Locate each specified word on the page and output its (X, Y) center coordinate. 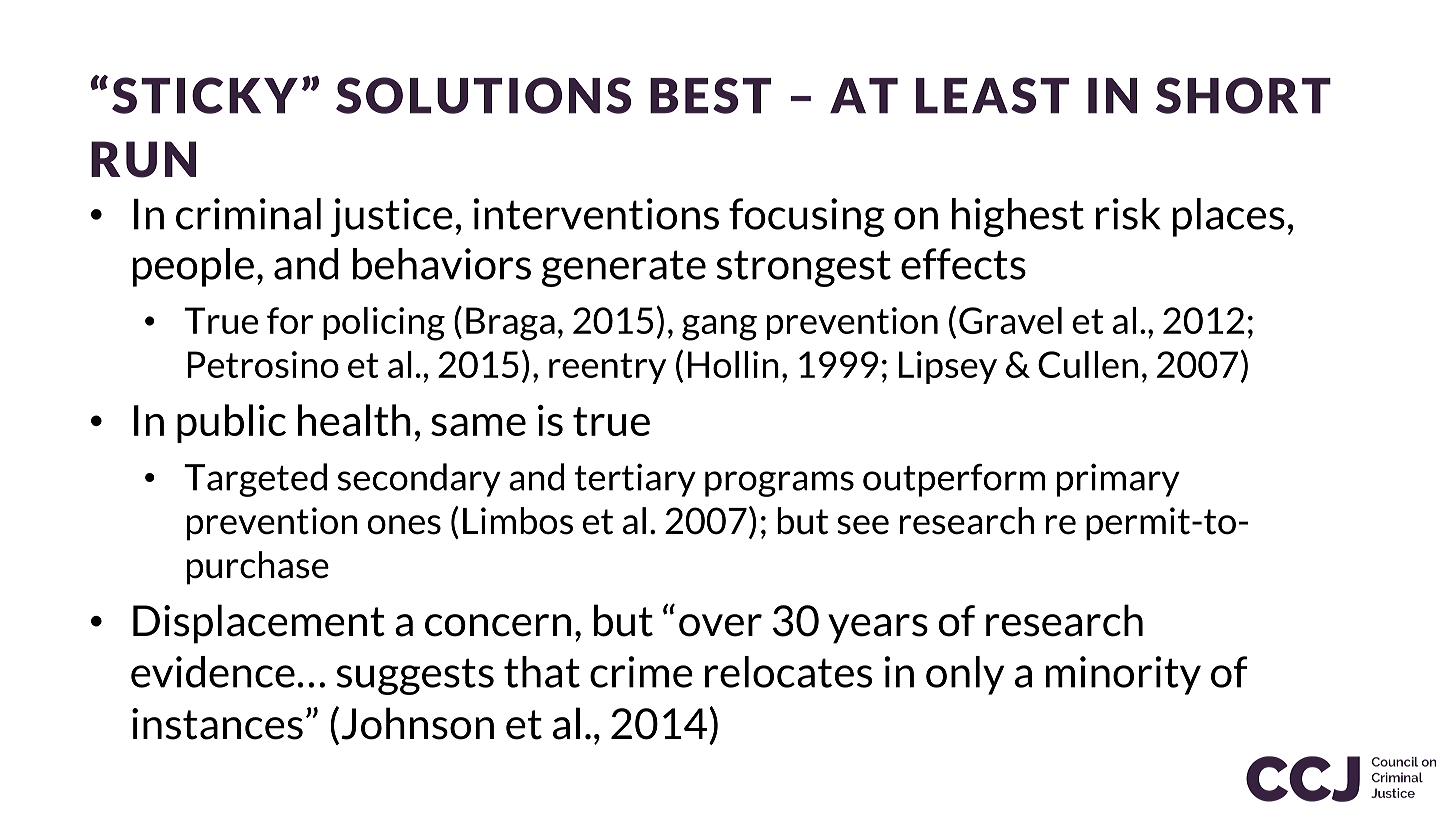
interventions (596, 214)
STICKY (205, 95)
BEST (710, 95)
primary (1118, 480)
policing (384, 324)
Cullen (1088, 364)
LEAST (992, 95)
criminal (248, 214)
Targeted (255, 480)
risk (1128, 214)
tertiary (635, 480)
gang (719, 328)
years (878, 629)
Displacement (259, 624)
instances (217, 724)
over (720, 625)
